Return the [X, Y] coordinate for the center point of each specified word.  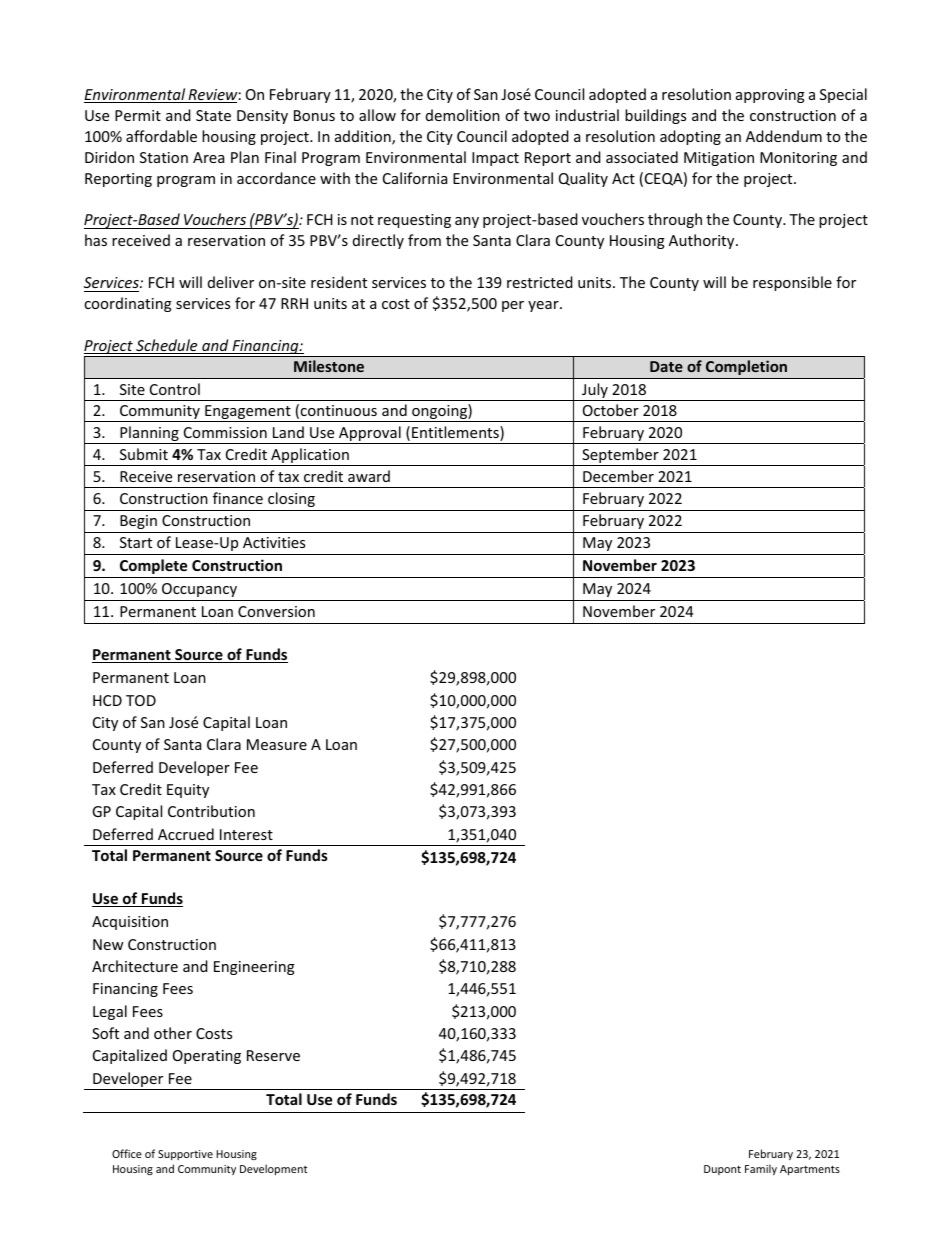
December [618, 476]
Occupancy [199, 590]
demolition [463, 115]
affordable [161, 136]
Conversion [276, 611]
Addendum [784, 136]
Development [274, 1169]
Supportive [185, 1155]
